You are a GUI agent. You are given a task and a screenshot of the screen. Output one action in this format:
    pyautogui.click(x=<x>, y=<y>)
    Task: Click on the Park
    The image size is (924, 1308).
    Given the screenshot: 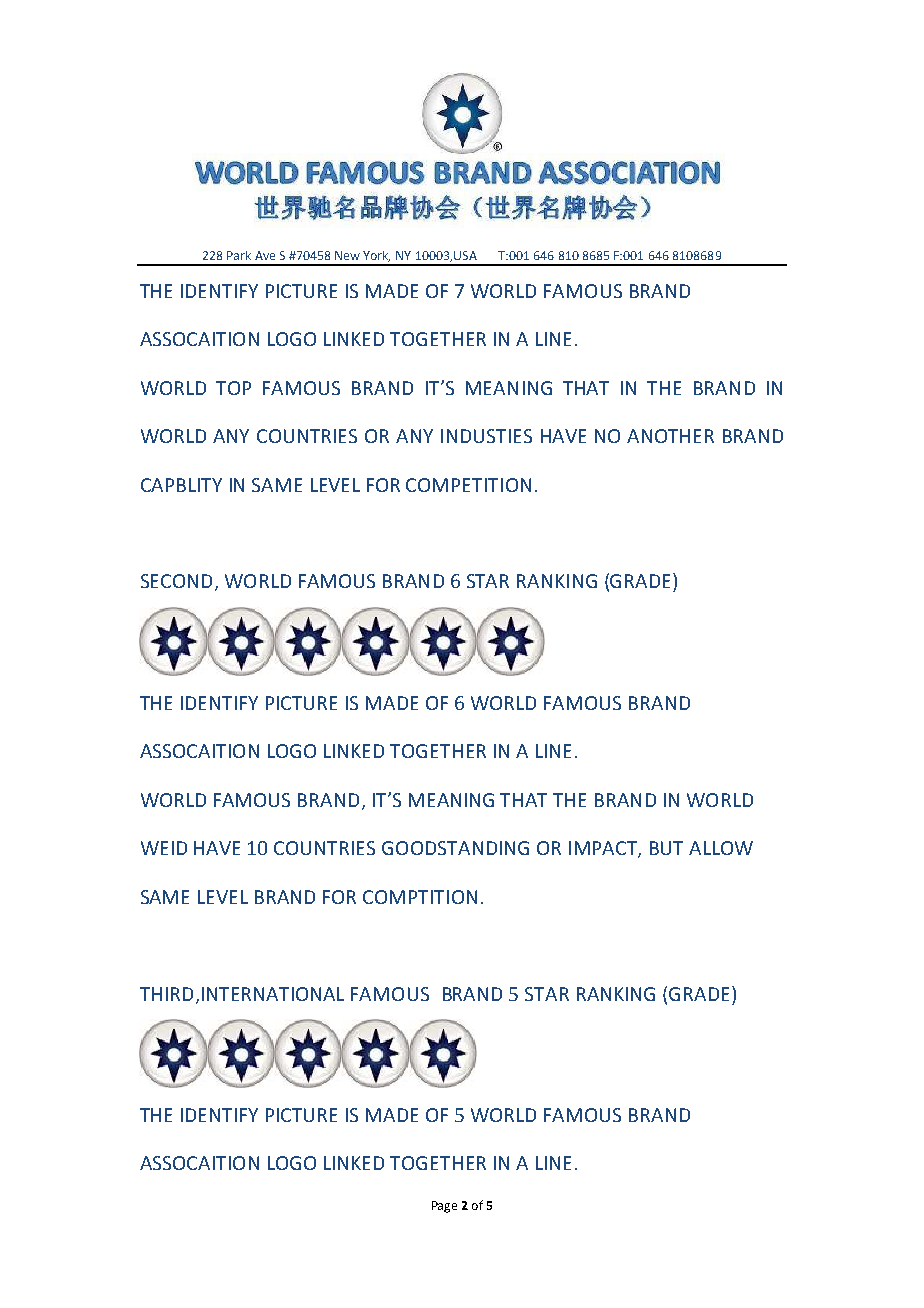 What is the action you would take?
    pyautogui.click(x=239, y=255)
